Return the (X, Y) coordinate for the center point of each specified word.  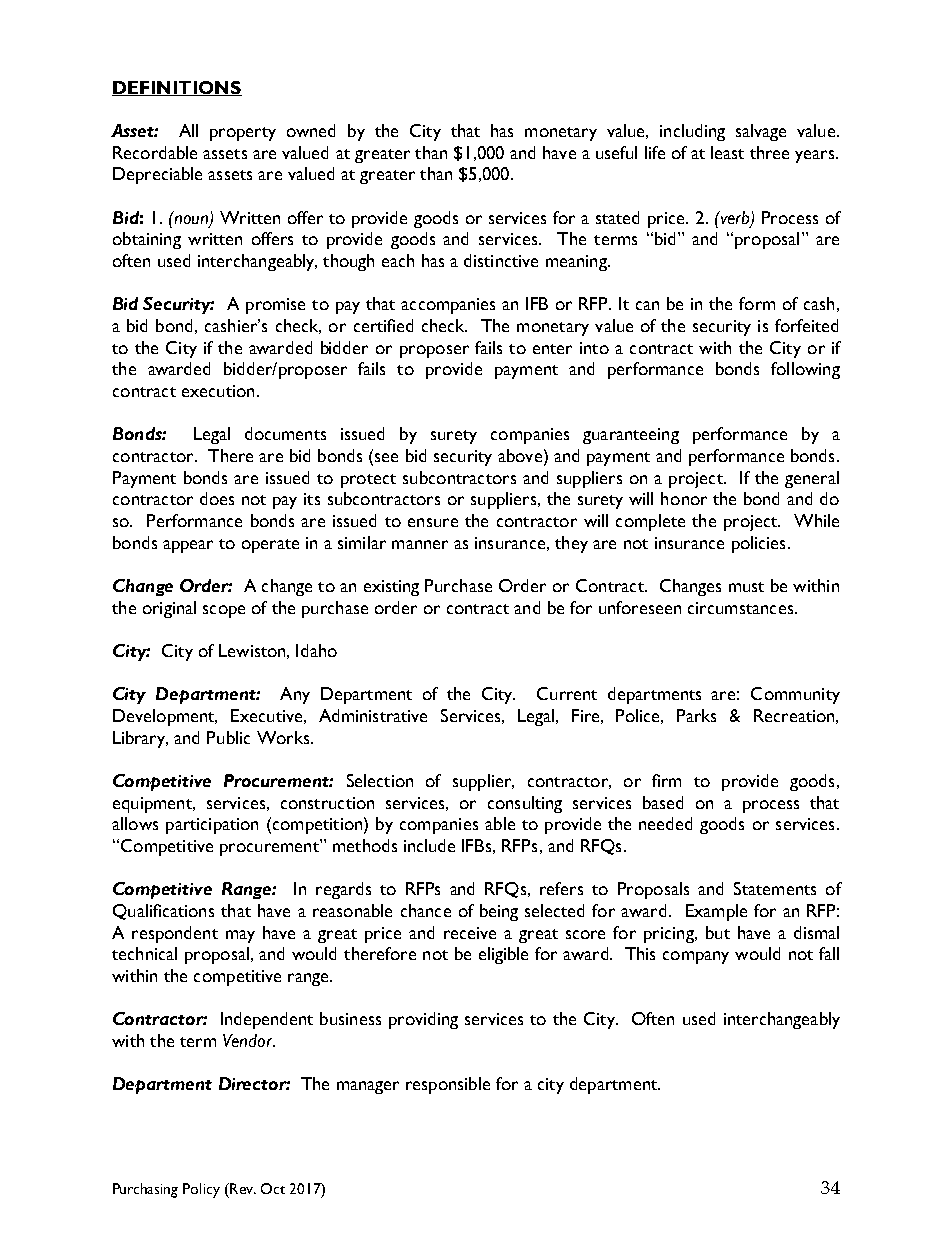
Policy (201, 1190)
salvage (761, 132)
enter (552, 349)
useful (616, 152)
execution (218, 391)
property (243, 134)
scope (224, 611)
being (499, 912)
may (240, 936)
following (805, 370)
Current (567, 693)
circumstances (742, 608)
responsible (448, 1085)
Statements (775, 888)
